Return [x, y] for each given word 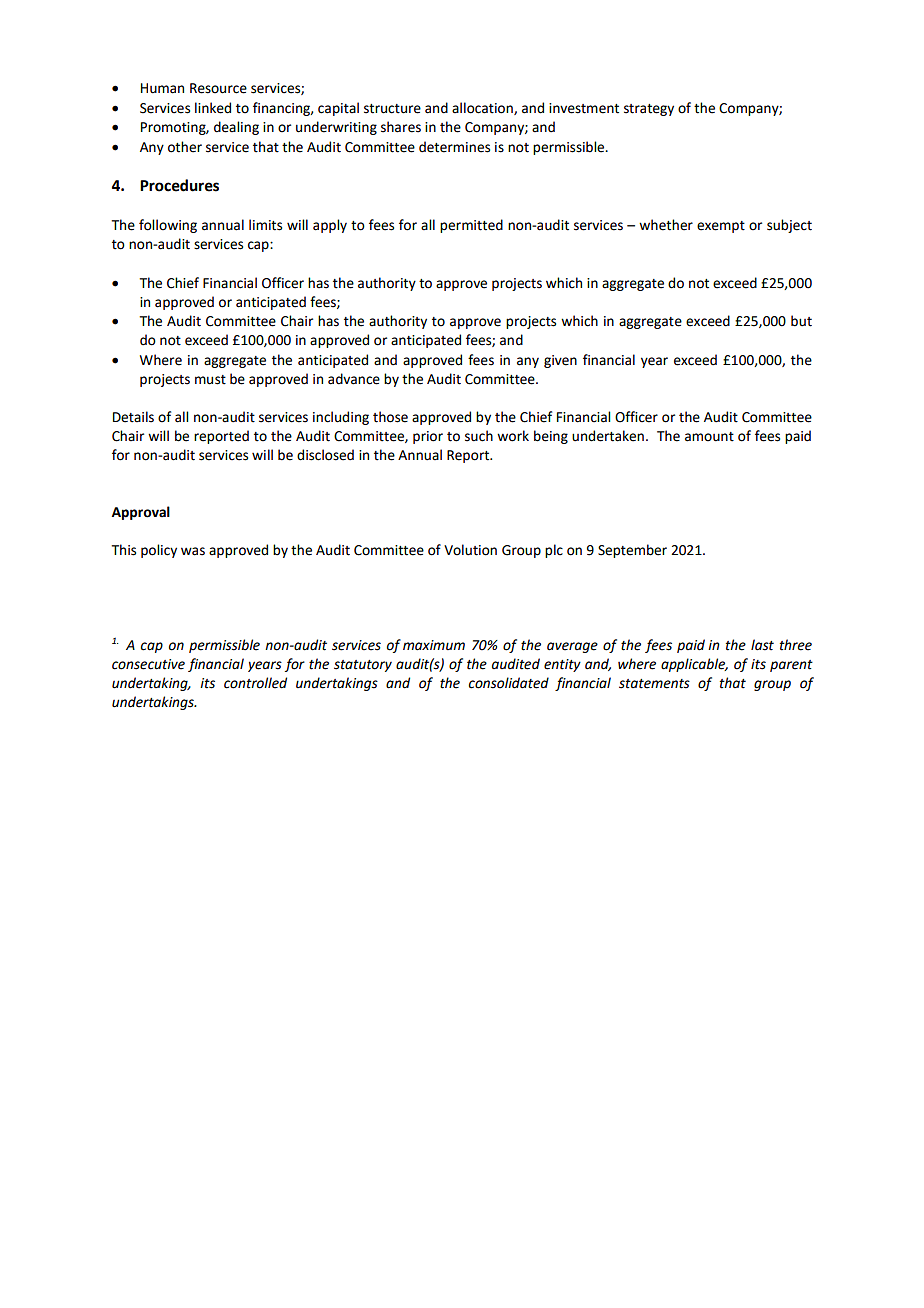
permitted [471, 226]
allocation [483, 108]
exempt [721, 227]
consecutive [148, 664]
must [210, 380]
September [632, 551]
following [168, 226]
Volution [470, 550]
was [193, 551]
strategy [649, 110]
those [390, 417]
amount [709, 437]
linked [213, 108]
